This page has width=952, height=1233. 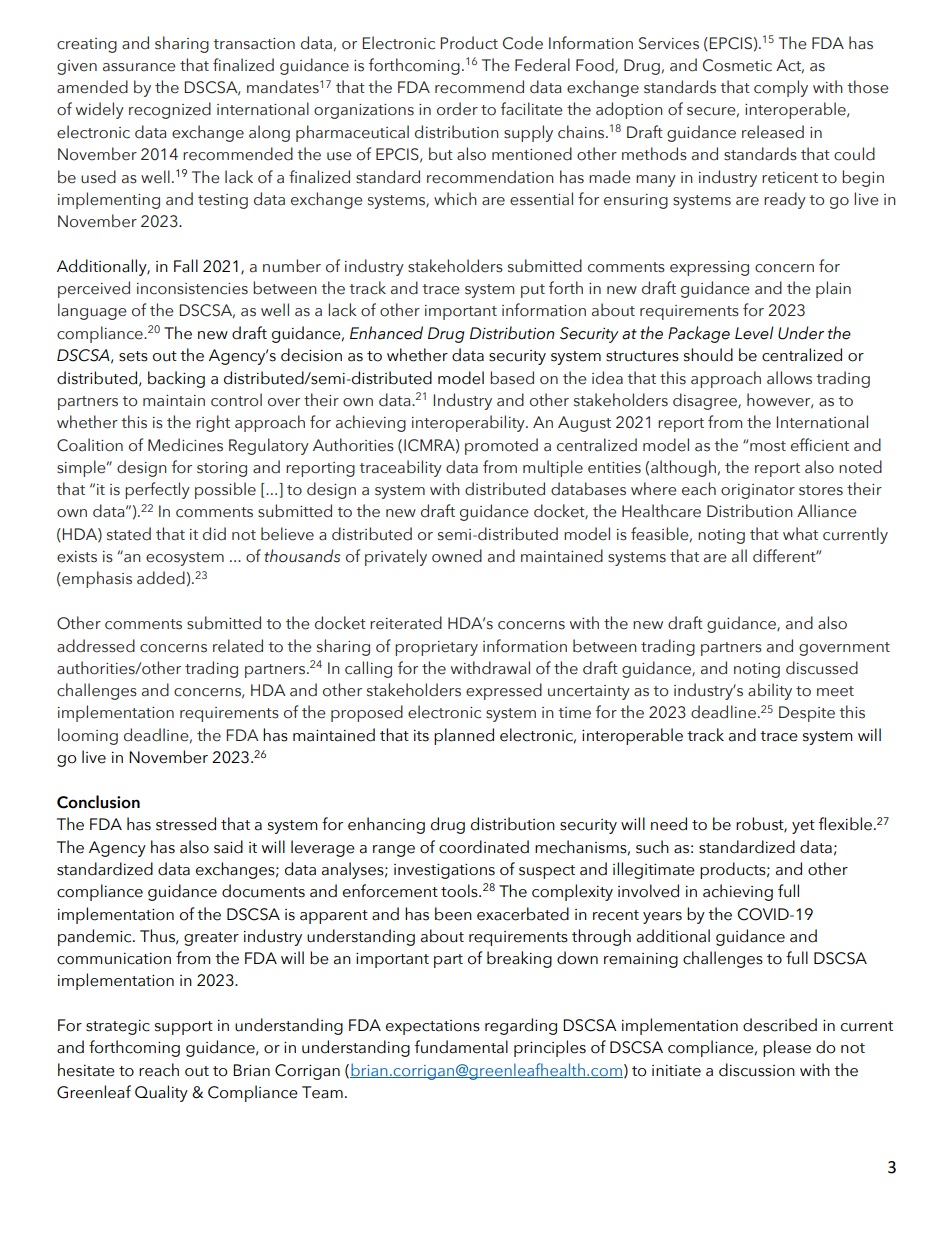 I want to click on assurance, so click(x=139, y=67).
